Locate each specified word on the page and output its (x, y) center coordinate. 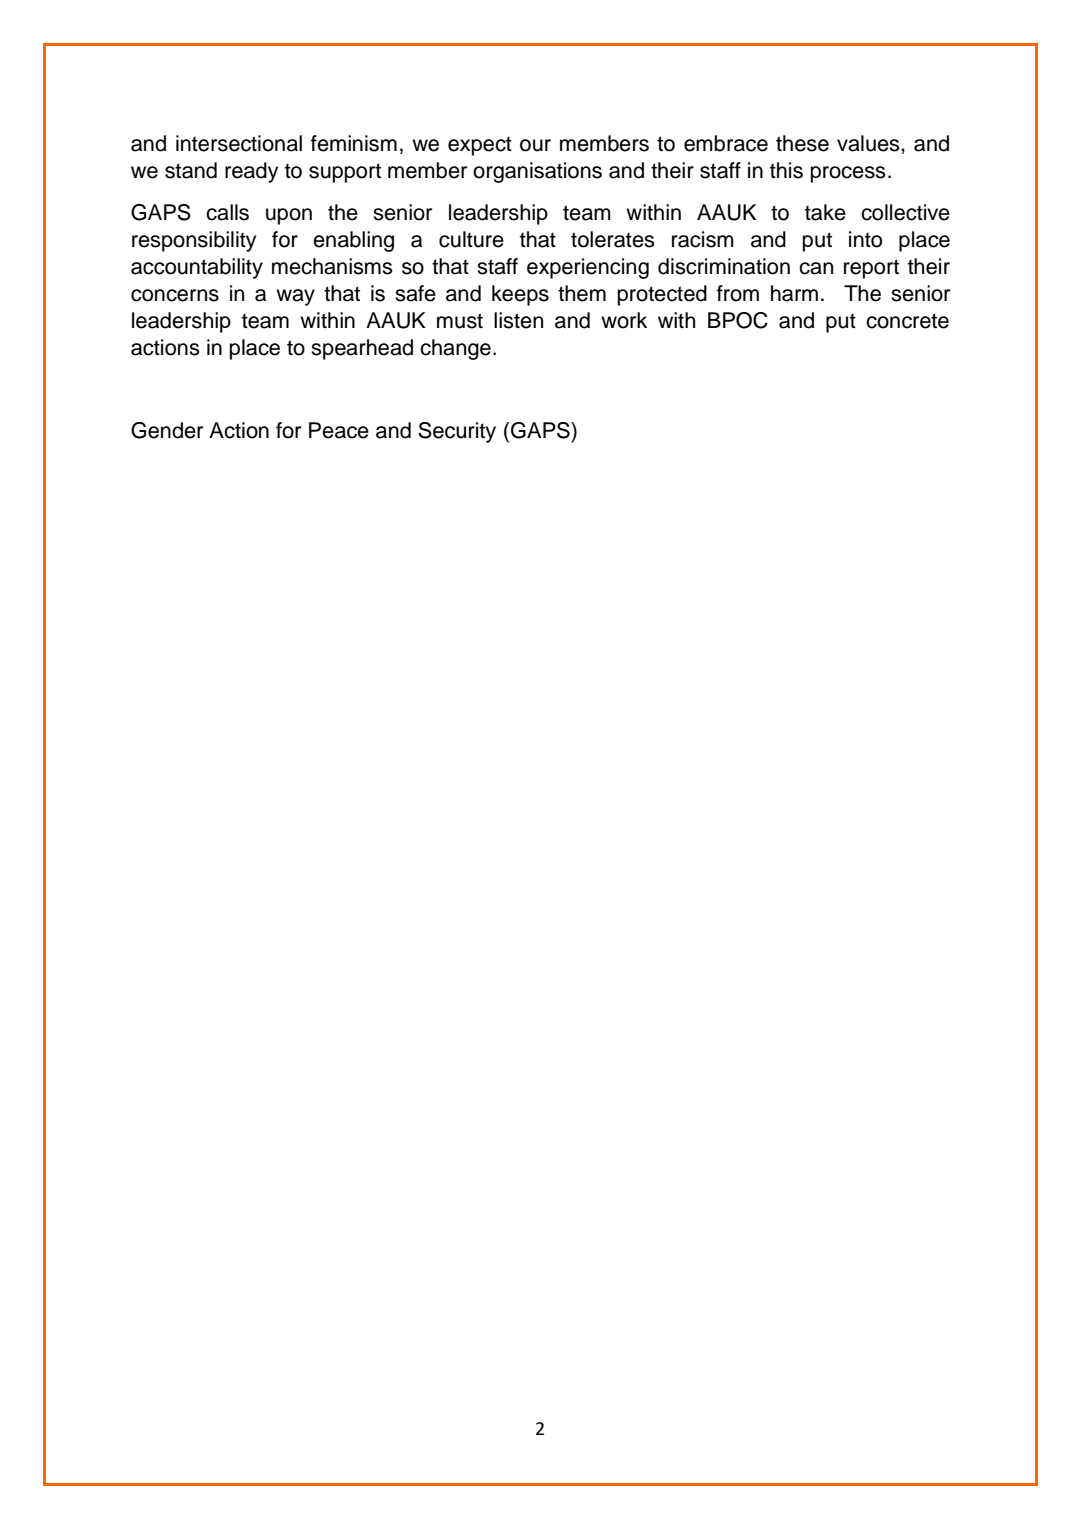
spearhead (362, 349)
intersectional (239, 143)
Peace (339, 430)
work (624, 320)
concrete (907, 321)
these (802, 143)
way (295, 297)
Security (457, 432)
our (535, 145)
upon (289, 216)
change (455, 349)
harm (794, 293)
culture (471, 239)
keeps (520, 295)
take (825, 212)
